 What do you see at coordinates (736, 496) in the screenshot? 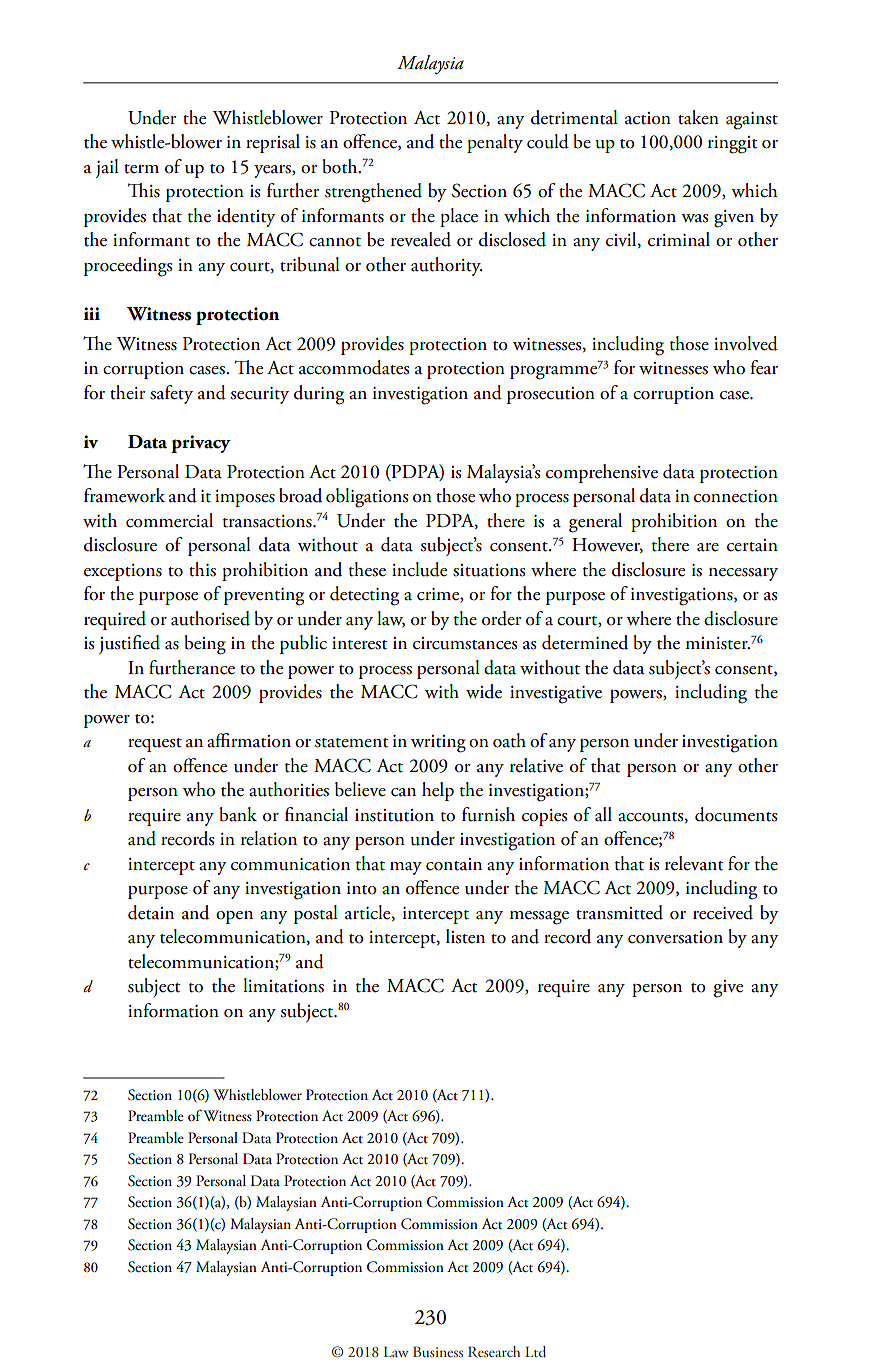
I see `connection` at bounding box center [736, 496].
